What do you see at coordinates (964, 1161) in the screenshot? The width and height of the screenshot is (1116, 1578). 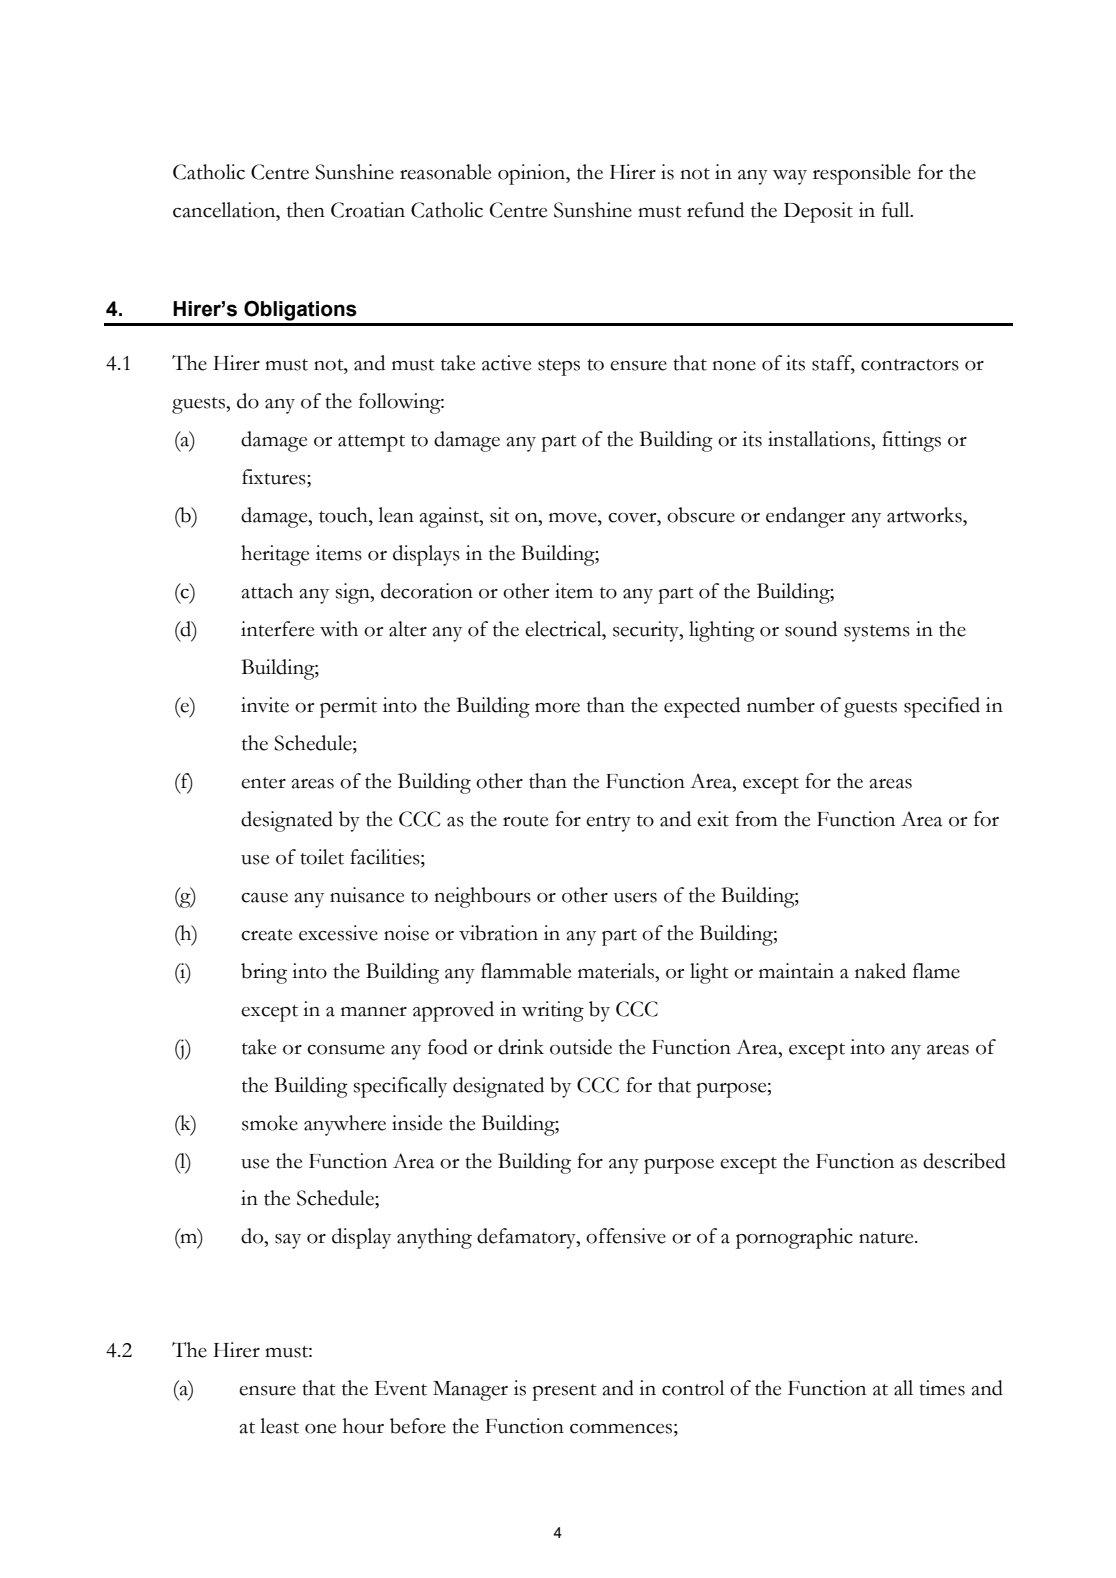 I see `described` at bounding box center [964, 1161].
